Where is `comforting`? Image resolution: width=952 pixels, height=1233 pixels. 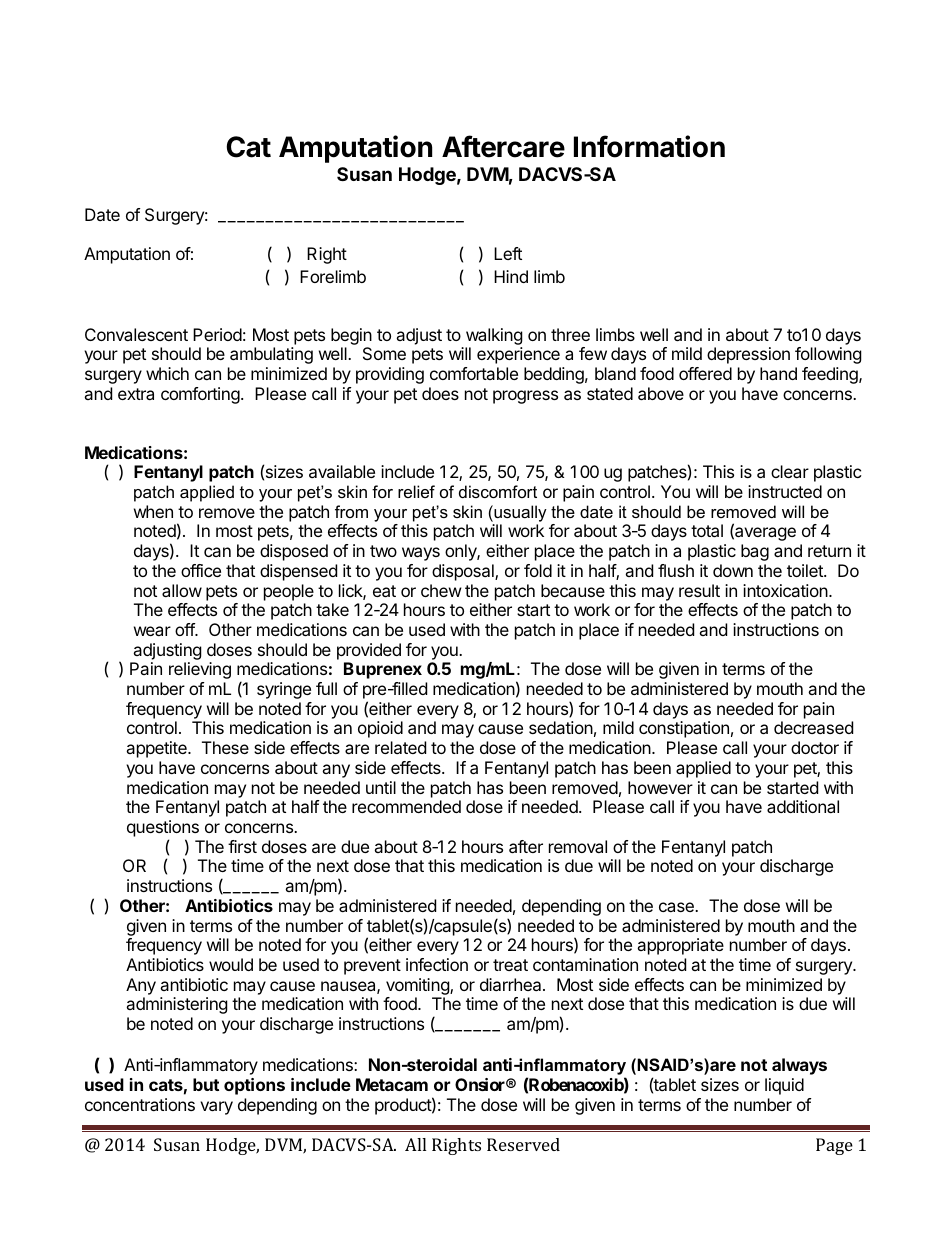 comforting is located at coordinates (201, 395).
